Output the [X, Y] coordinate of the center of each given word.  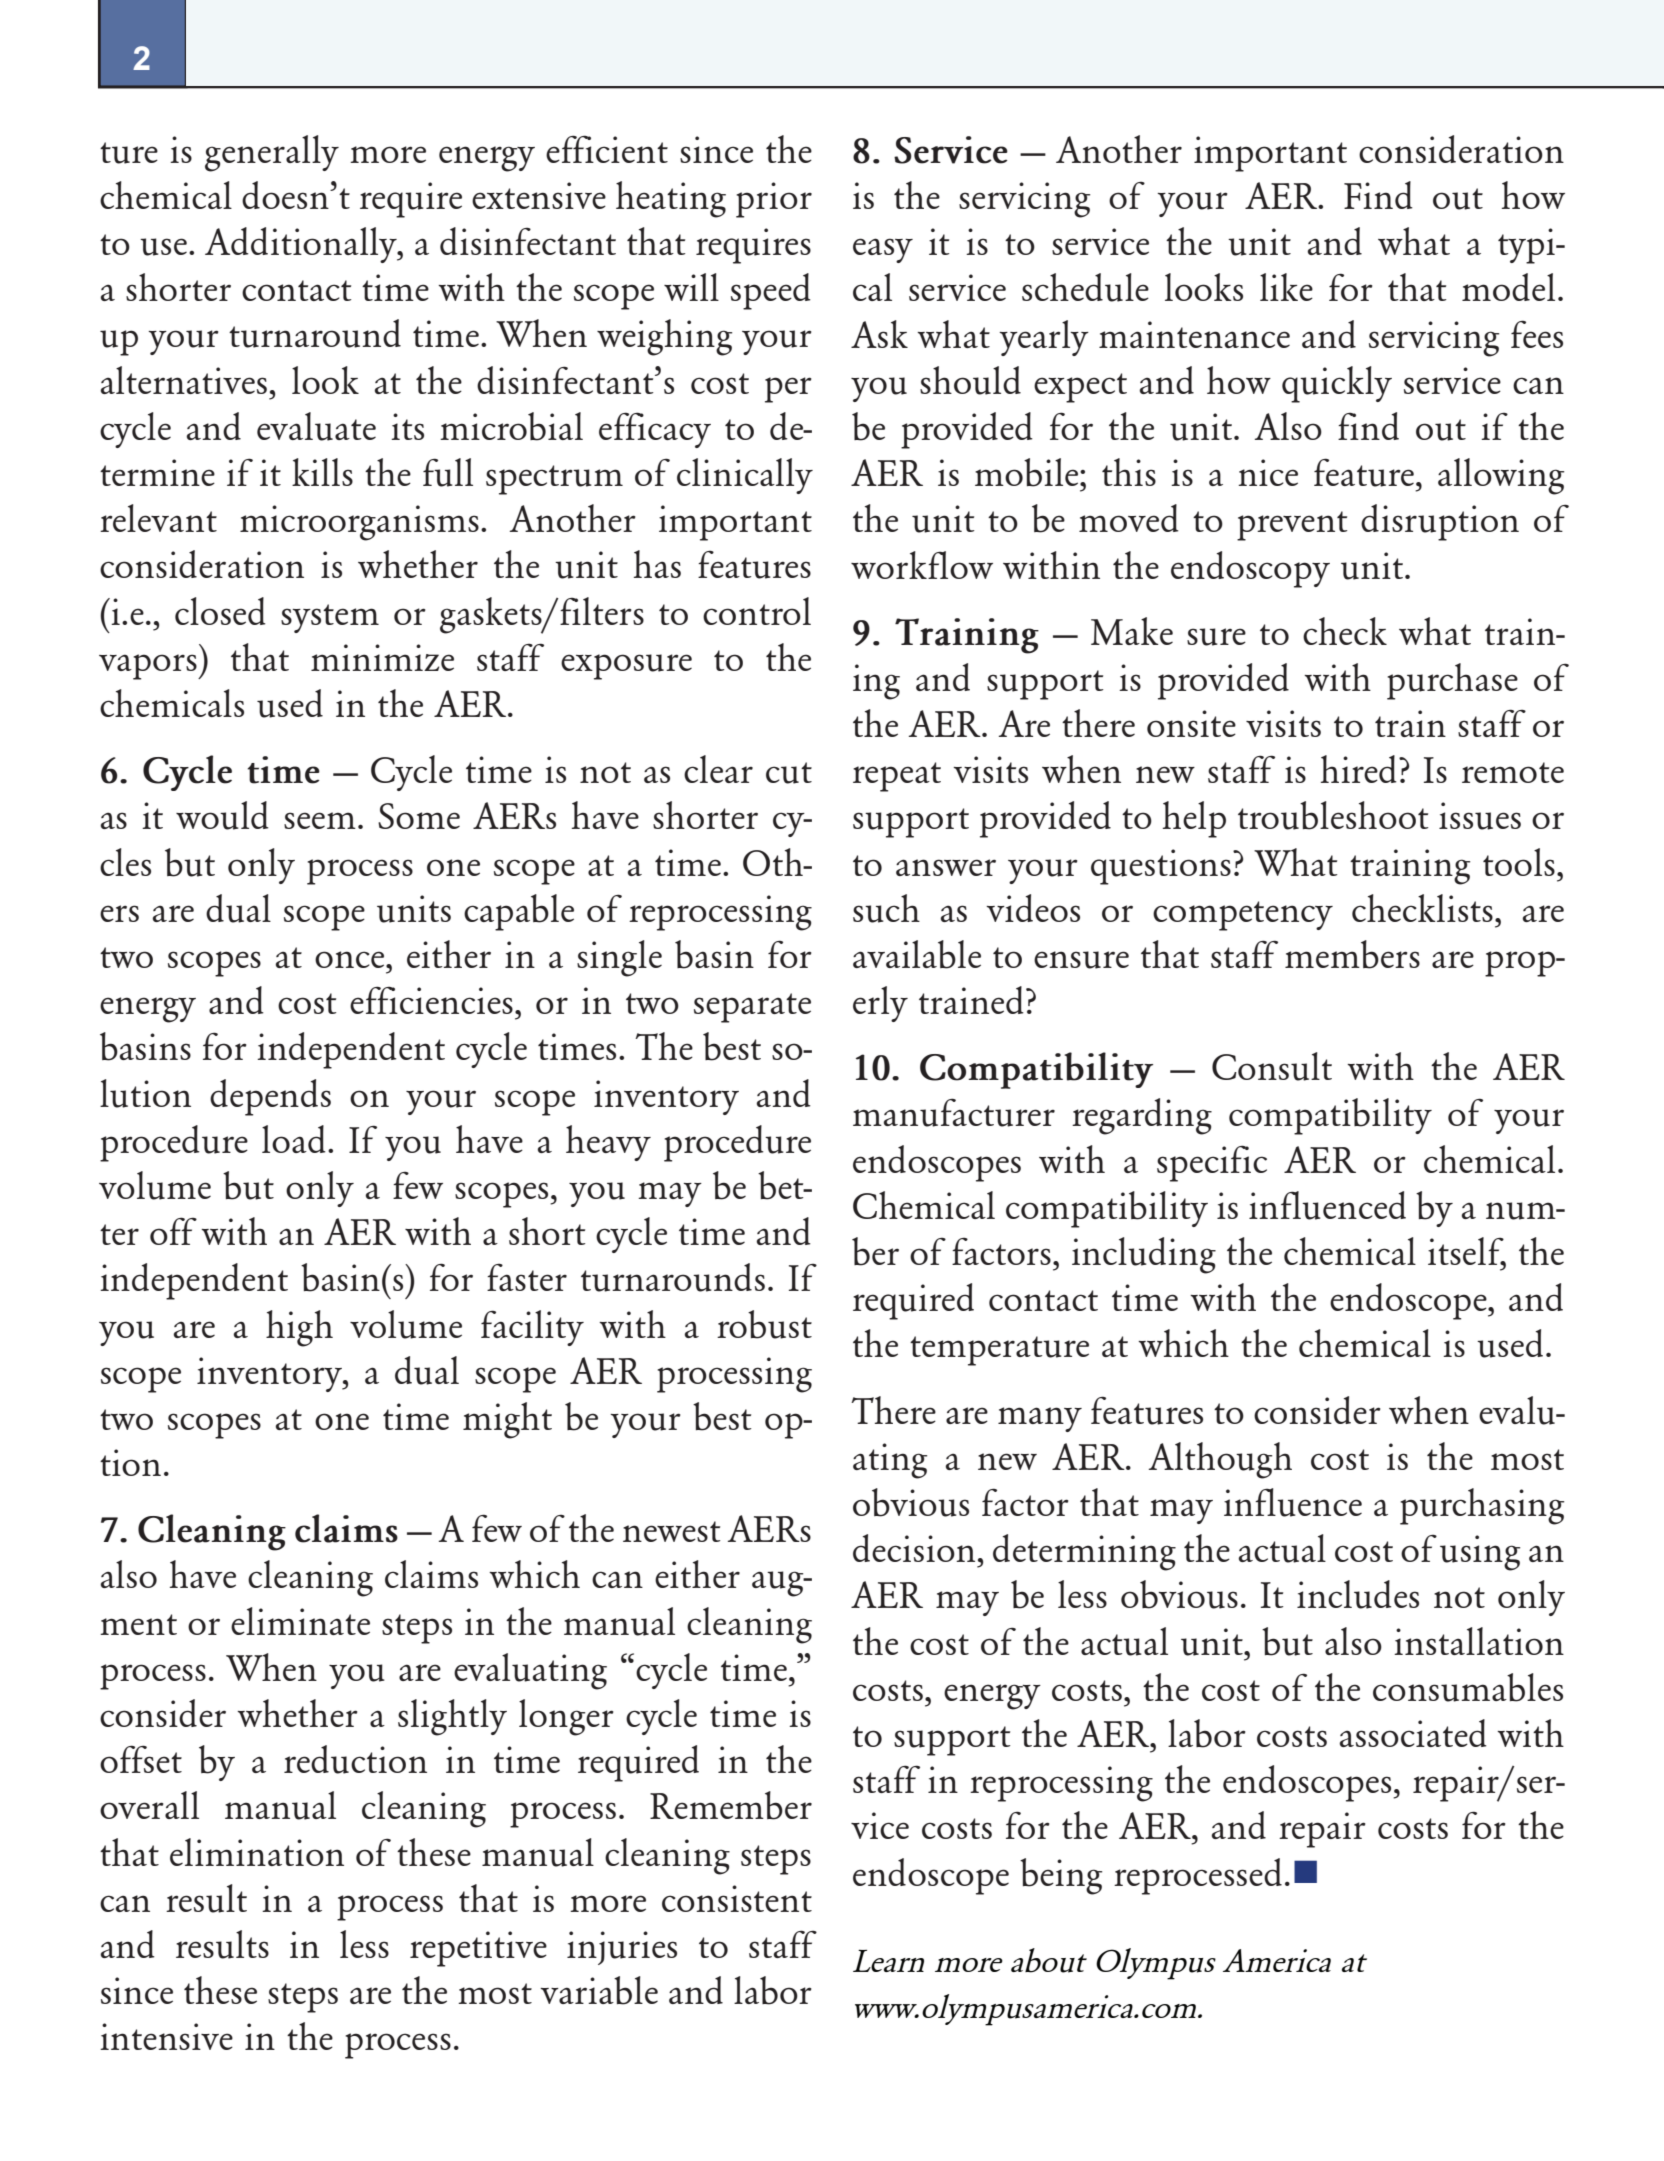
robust [764, 1324]
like [1286, 287]
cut [789, 773]
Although [1220, 1460]
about [1049, 1960]
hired [1359, 769]
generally [272, 153]
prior [774, 200]
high [299, 1328]
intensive [166, 2036]
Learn [888, 1960]
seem [320, 820]
